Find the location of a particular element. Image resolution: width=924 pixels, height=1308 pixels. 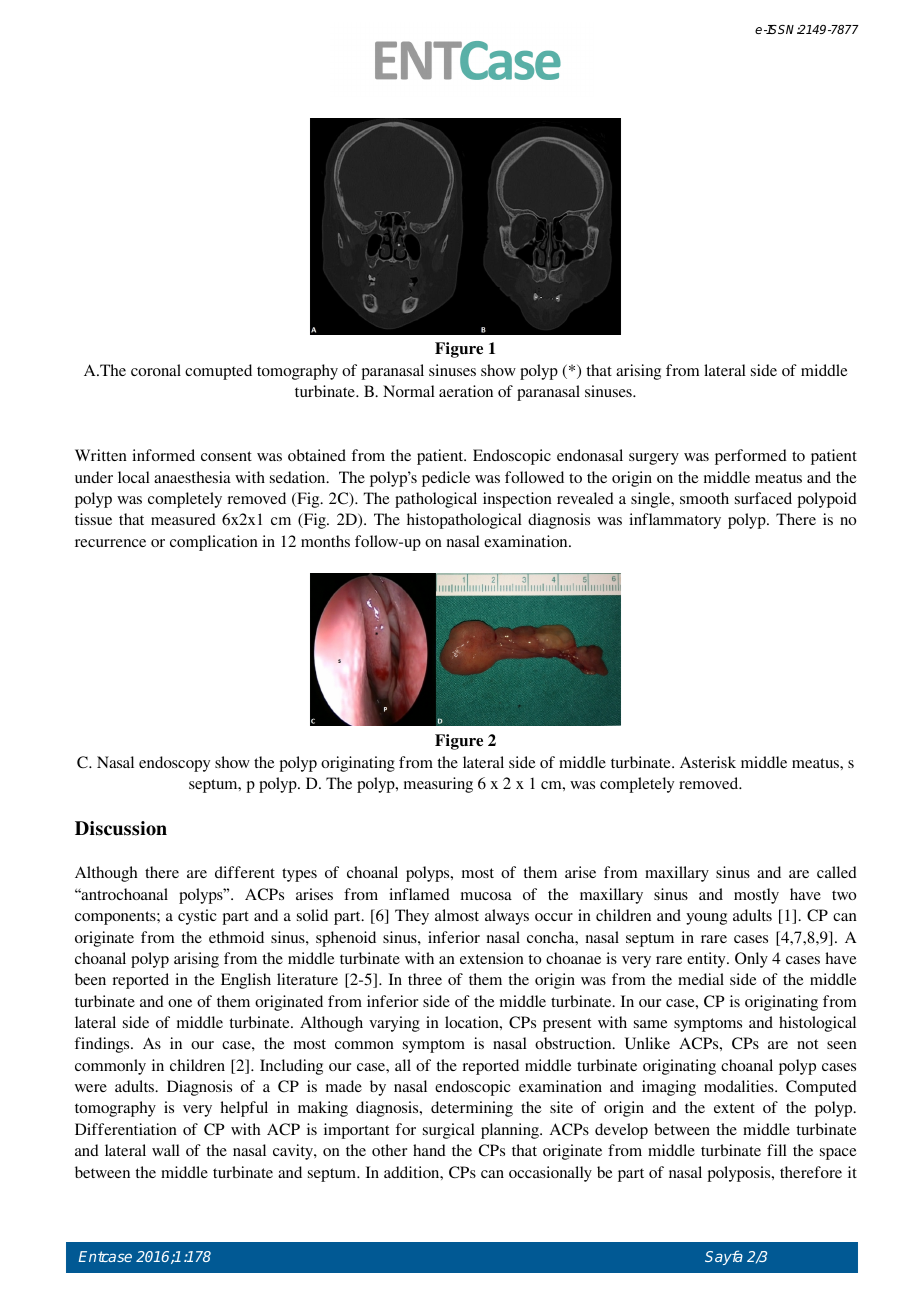

mucosa is located at coordinates (486, 896).
